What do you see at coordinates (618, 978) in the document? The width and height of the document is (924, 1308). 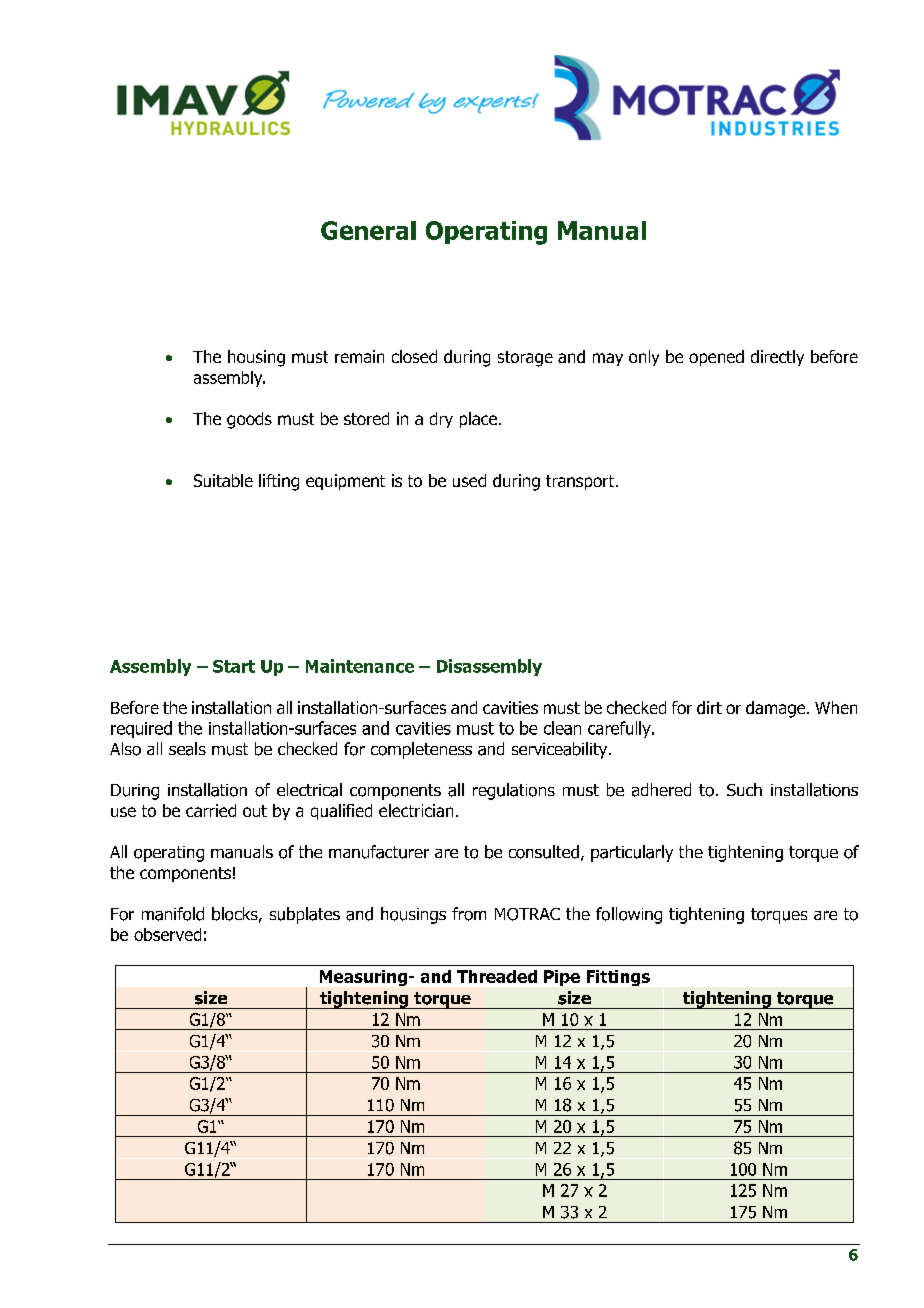 I see `Fittings` at bounding box center [618, 978].
